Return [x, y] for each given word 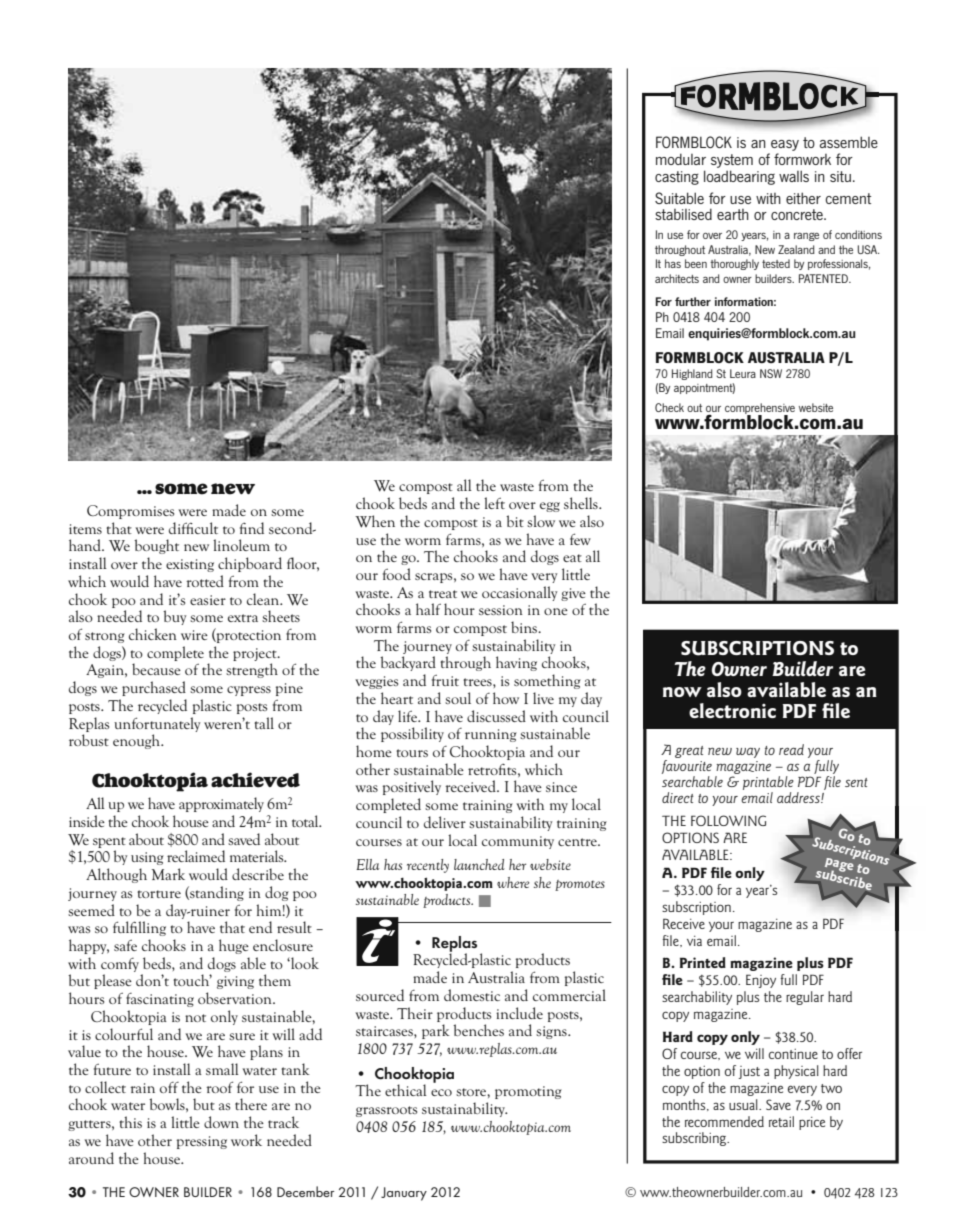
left [494, 503]
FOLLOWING [728, 820]
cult [205, 528]
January [404, 1194]
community [518, 842]
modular [681, 159]
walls [794, 176]
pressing [202, 1142]
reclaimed [196, 856]
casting [677, 178]
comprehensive [760, 409]
